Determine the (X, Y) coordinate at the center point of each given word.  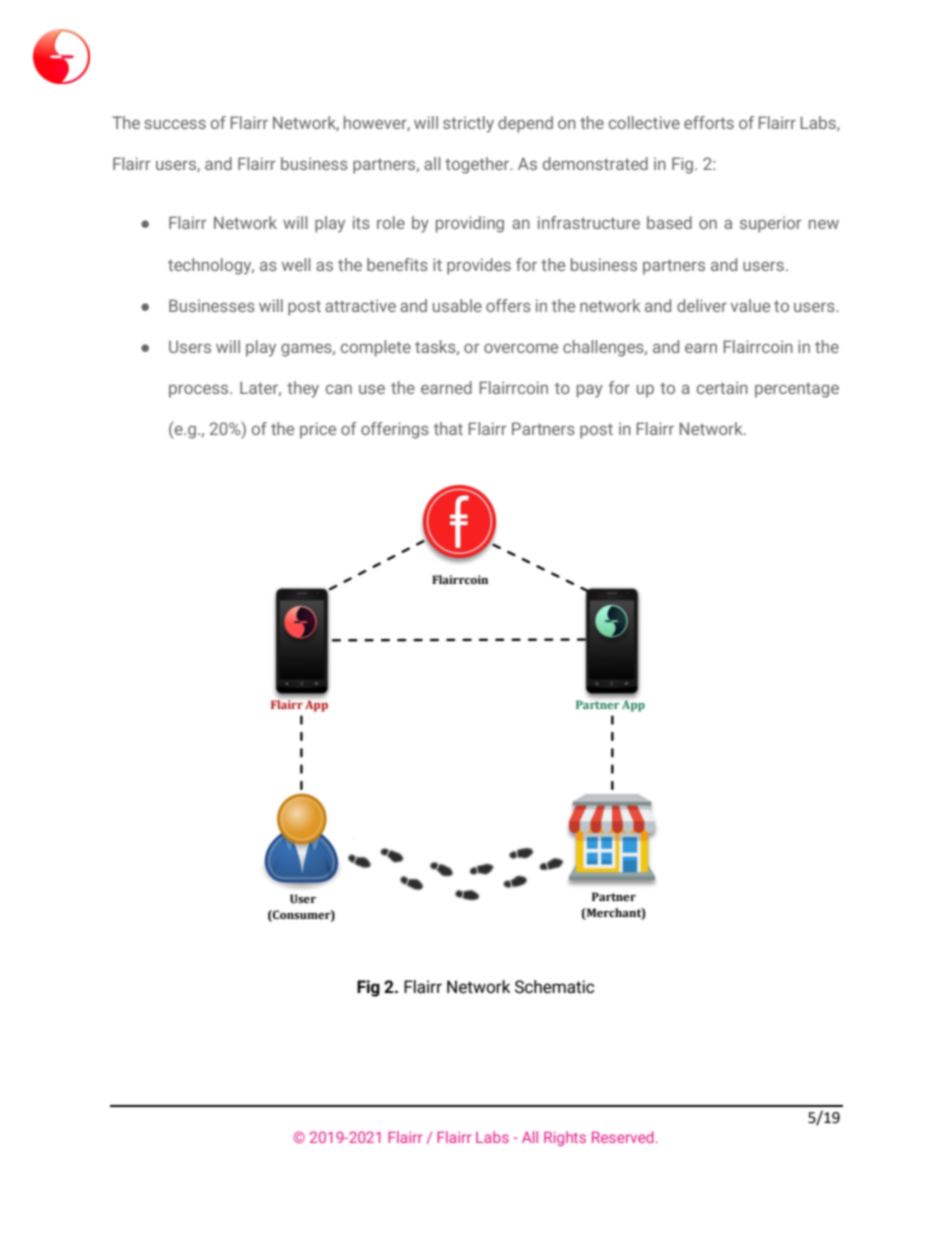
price (318, 430)
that (448, 428)
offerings (395, 430)
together (478, 165)
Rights (565, 1138)
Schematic (554, 987)
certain (722, 387)
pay (590, 391)
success (175, 124)
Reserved (623, 1137)
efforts (709, 122)
